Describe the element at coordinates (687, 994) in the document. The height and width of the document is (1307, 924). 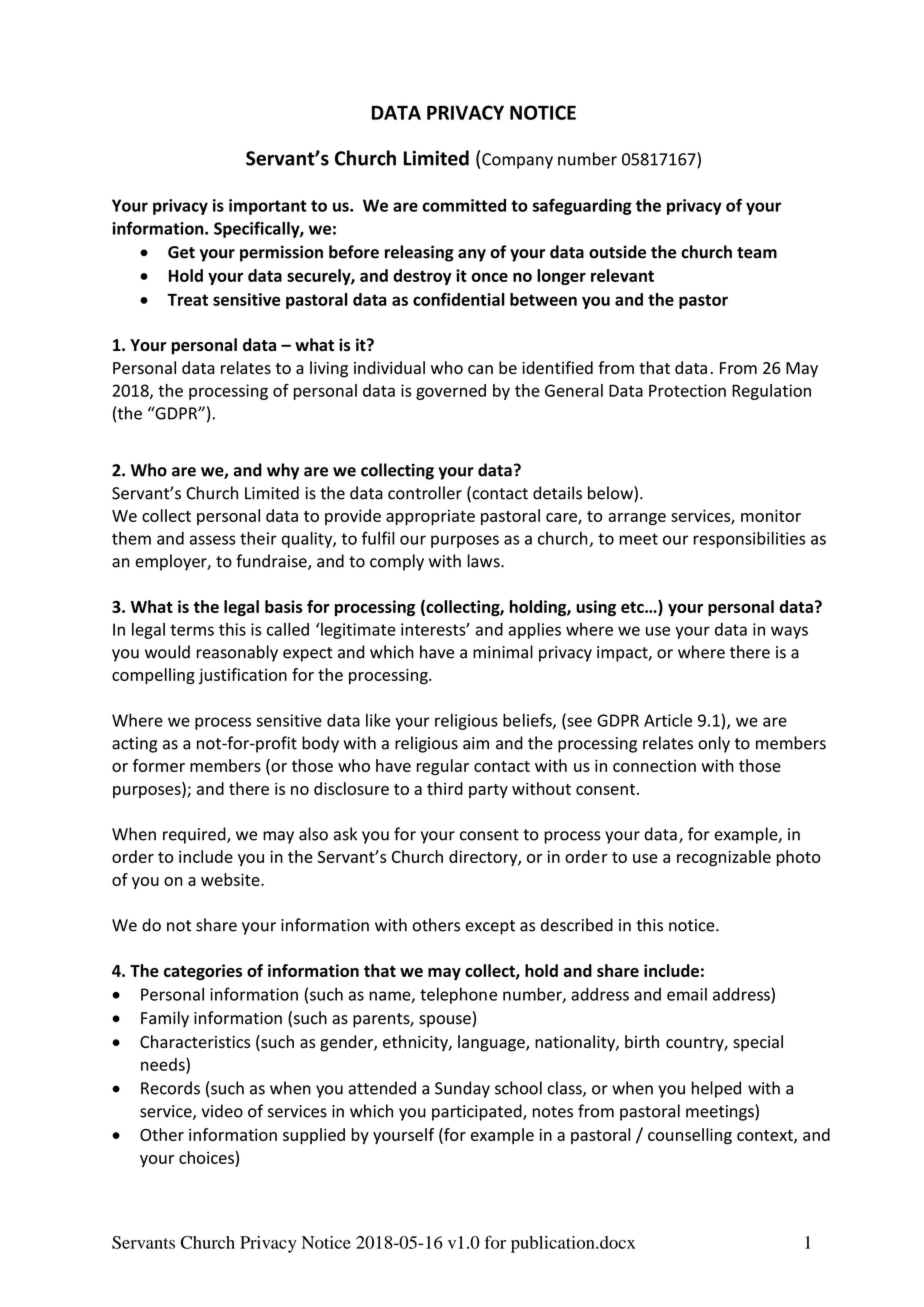
I see `email` at that location.
